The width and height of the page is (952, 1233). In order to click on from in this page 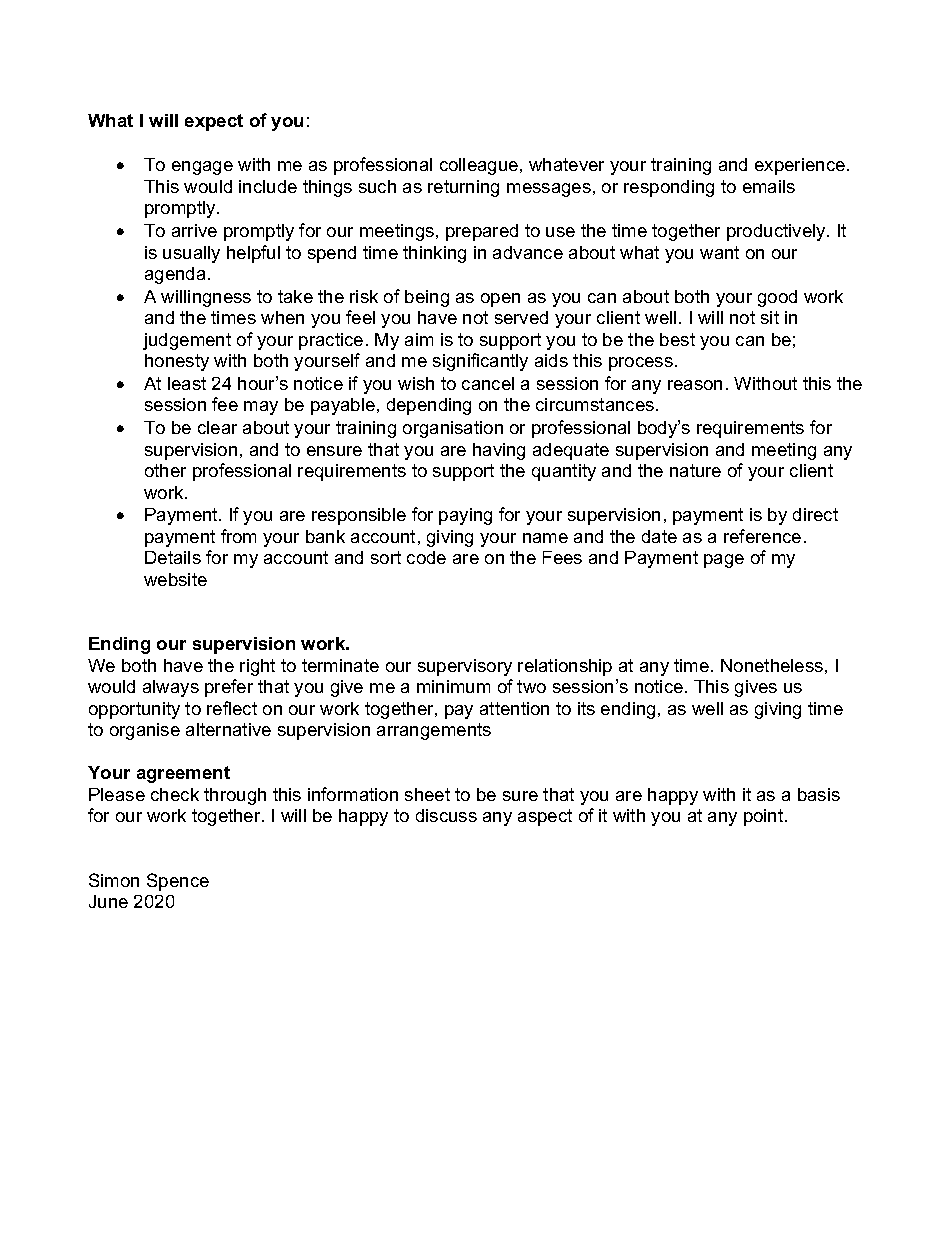, I will do `click(238, 536)`.
